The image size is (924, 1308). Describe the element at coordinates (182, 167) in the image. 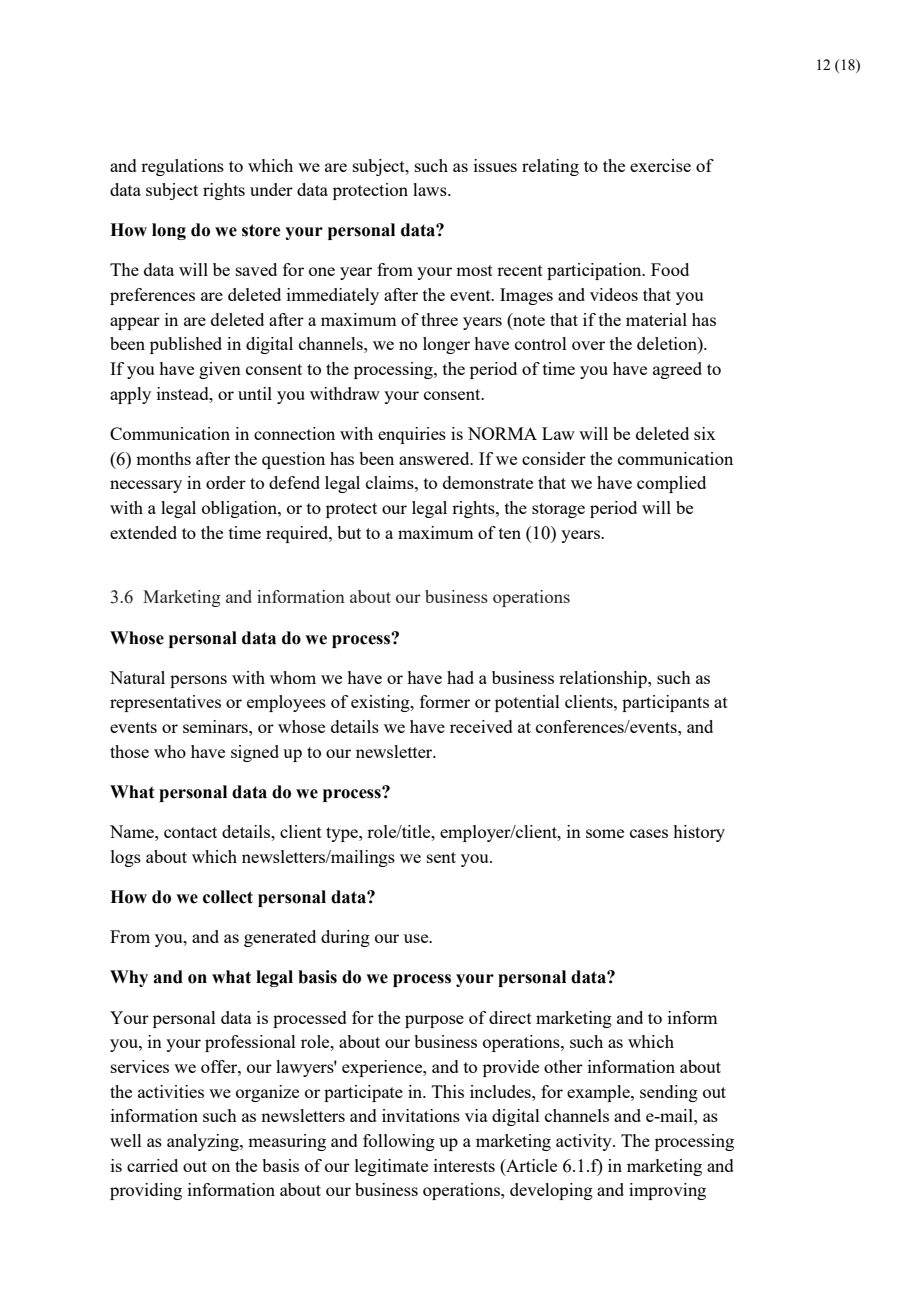

I see `regulations` at that location.
